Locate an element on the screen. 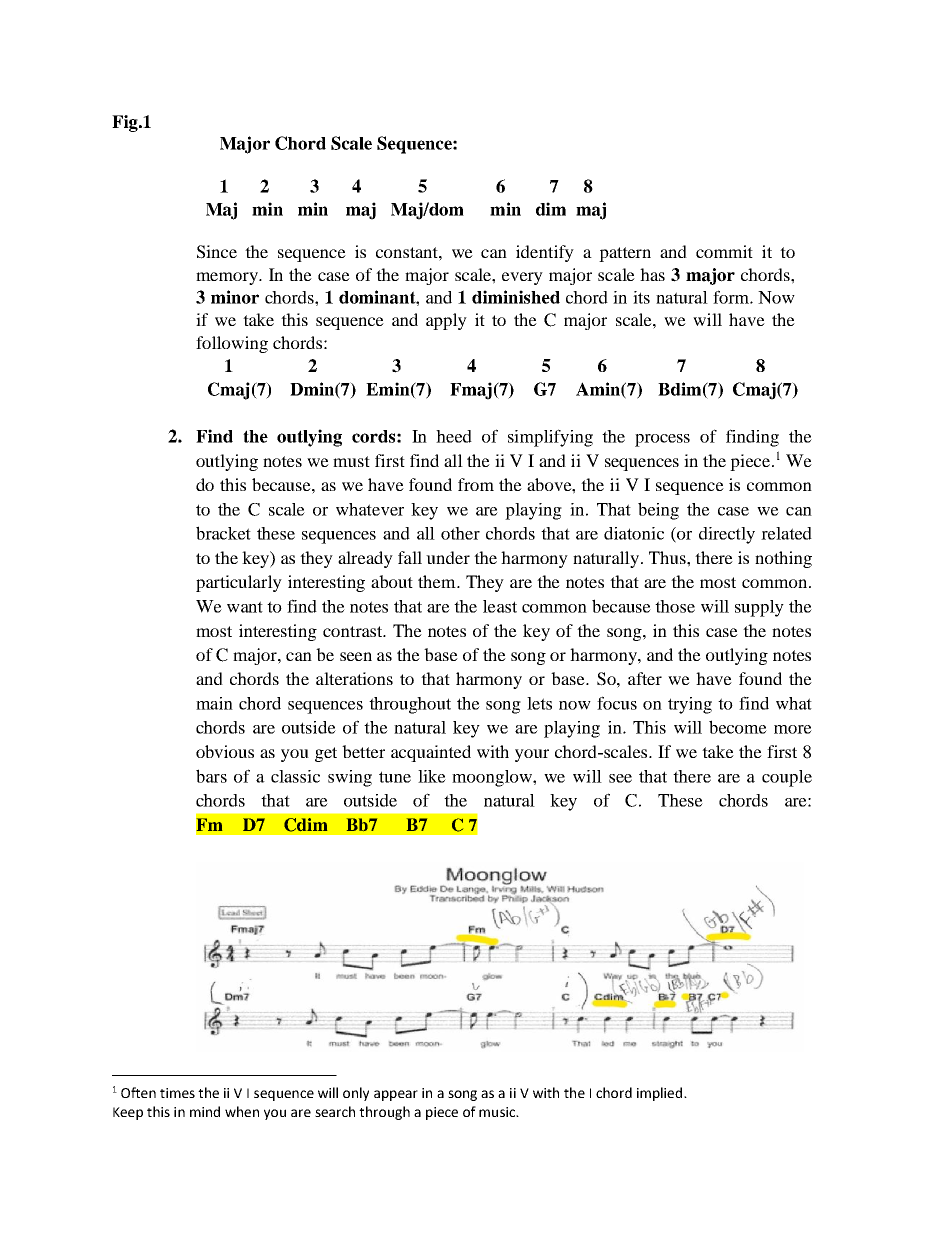 The height and width of the screenshot is (1233, 952). every is located at coordinates (522, 278).
